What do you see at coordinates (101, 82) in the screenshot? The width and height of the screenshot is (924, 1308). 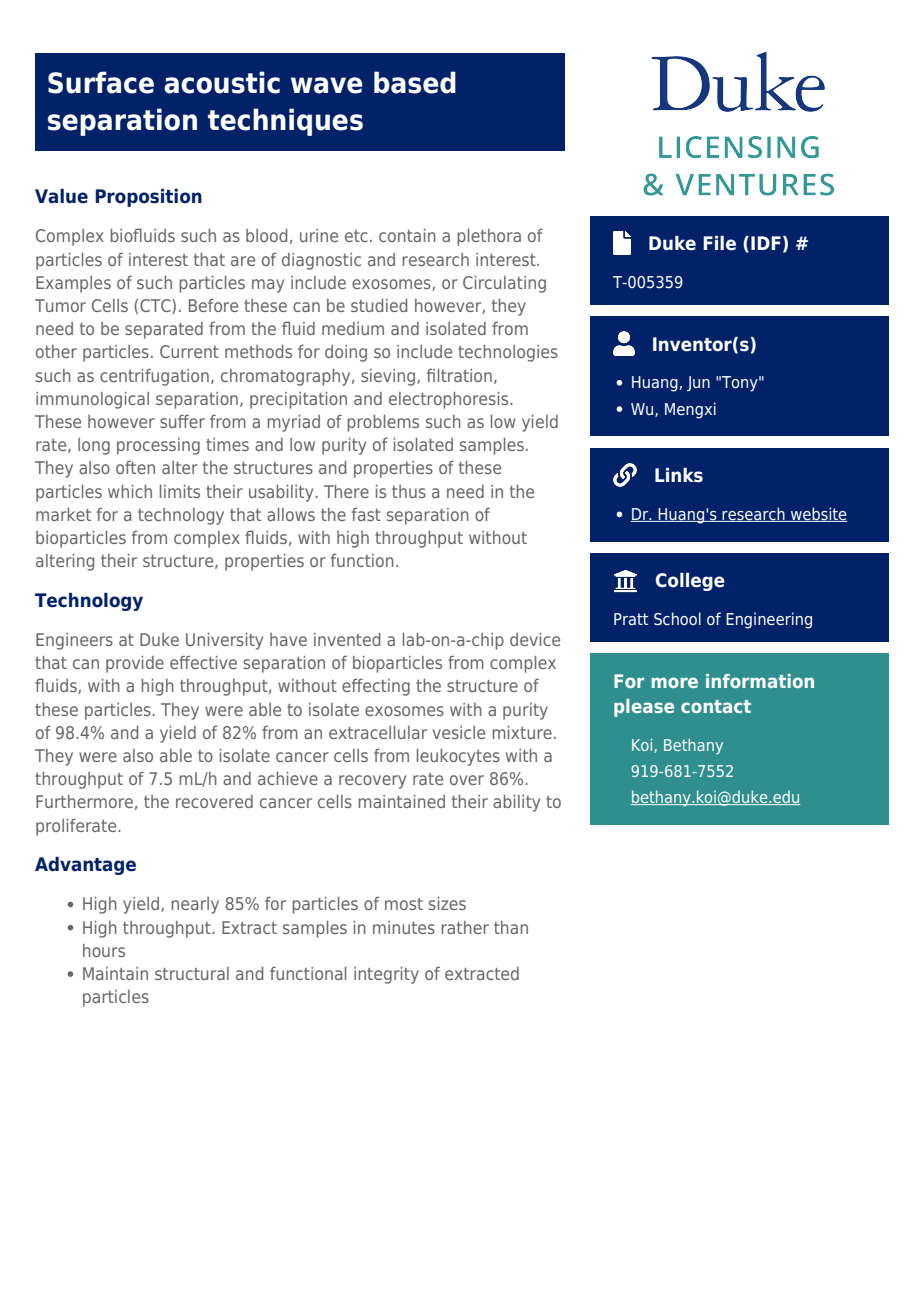 I see `Surface` at bounding box center [101, 82].
